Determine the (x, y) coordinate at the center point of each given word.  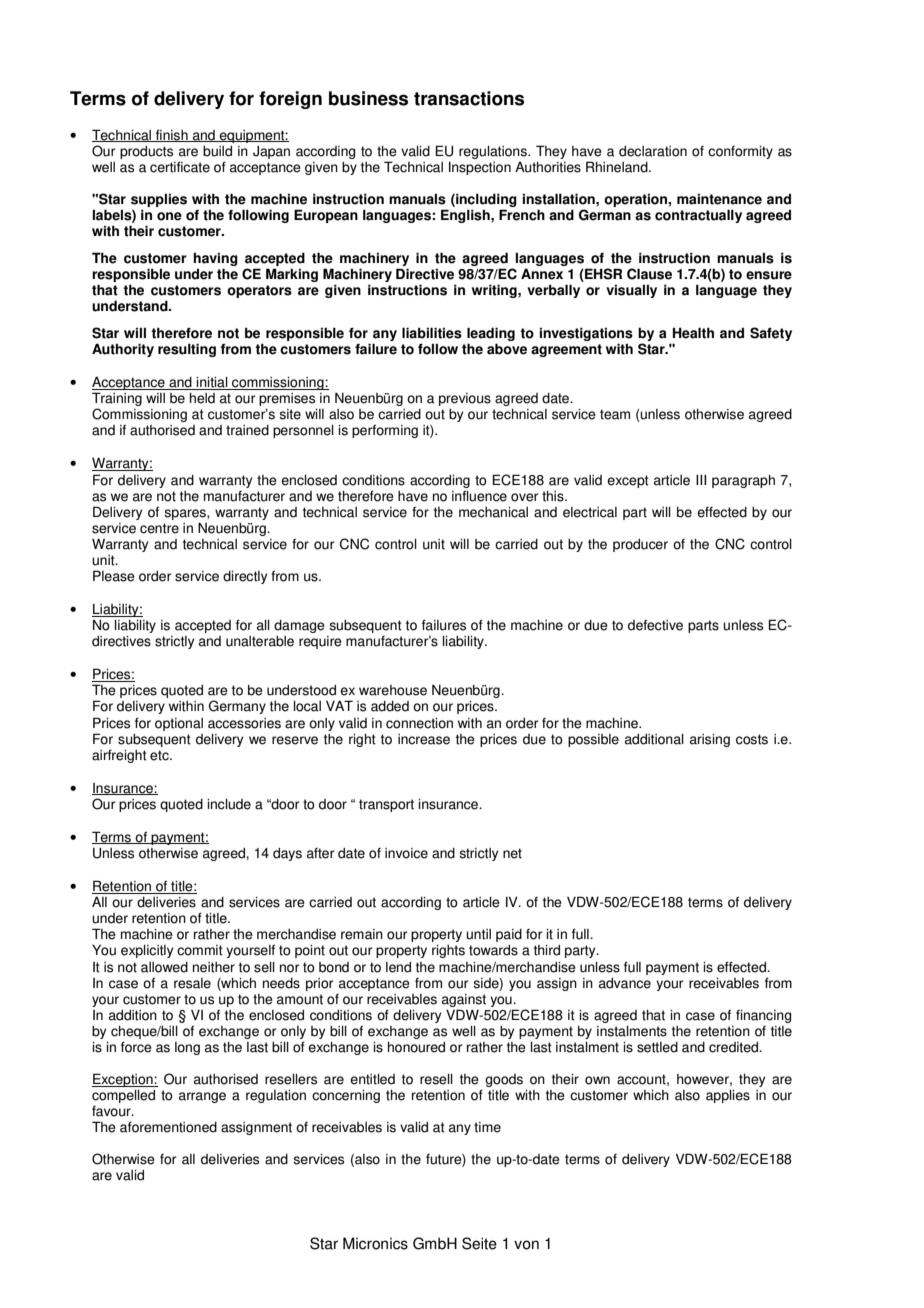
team (615, 414)
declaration (653, 151)
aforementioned (168, 1127)
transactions (469, 98)
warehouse (393, 690)
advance (625, 983)
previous (465, 399)
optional (179, 724)
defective (655, 625)
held (202, 398)
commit (200, 950)
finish (172, 135)
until (478, 934)
